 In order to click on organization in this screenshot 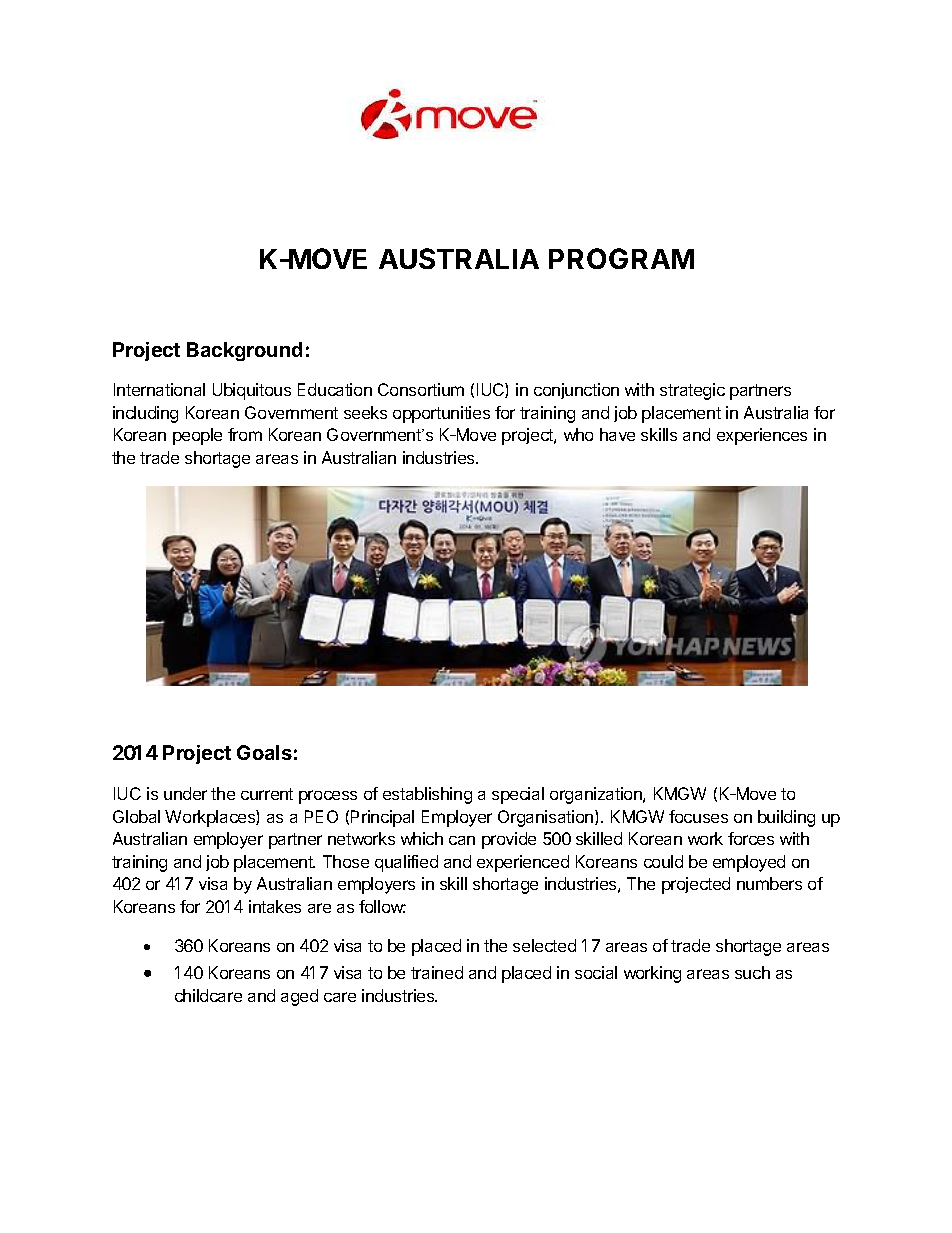, I will do `click(597, 795)`.
